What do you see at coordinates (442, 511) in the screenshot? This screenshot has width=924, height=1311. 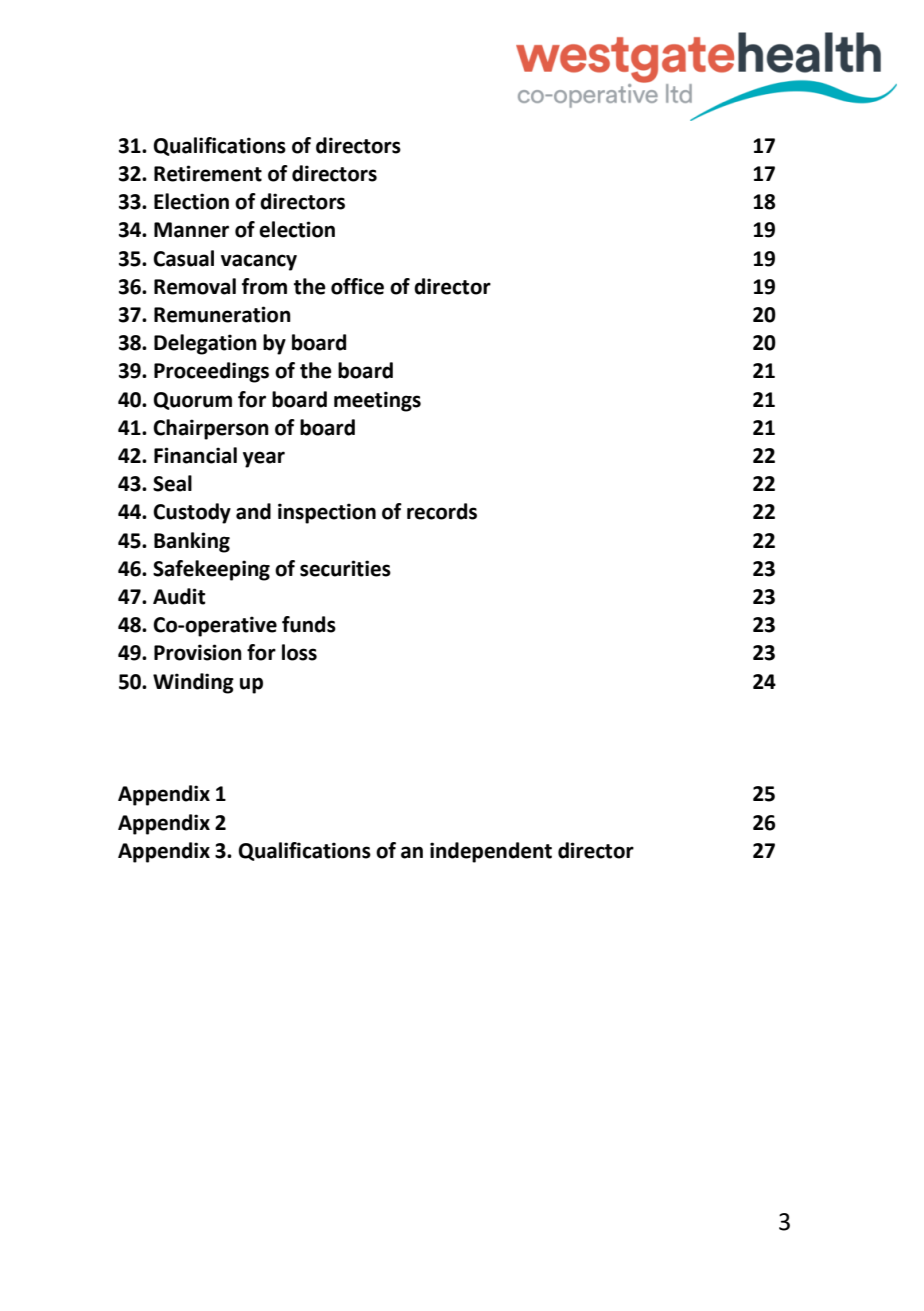 I see `records` at bounding box center [442, 511].
